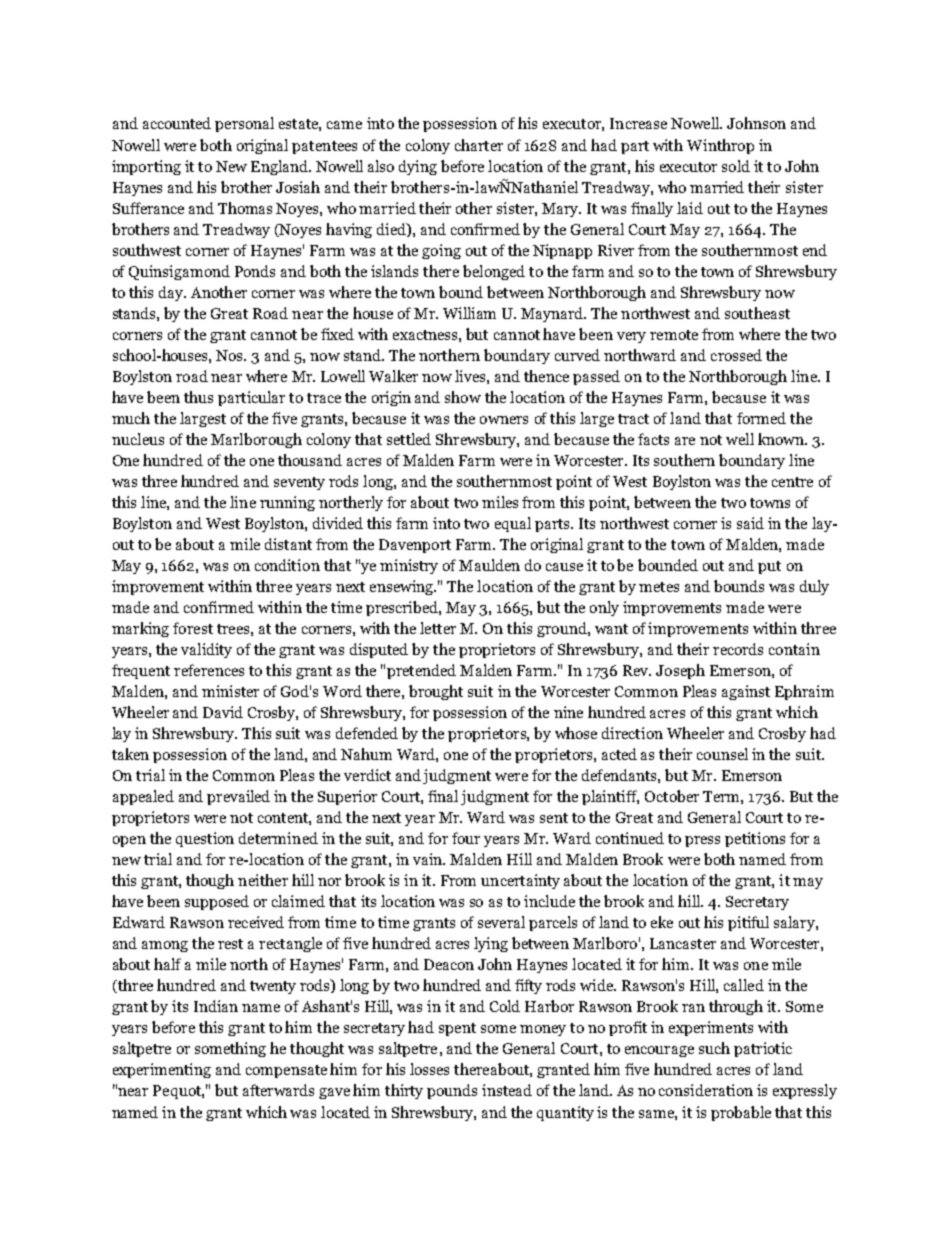 The image size is (952, 1233). I want to click on William, so click(469, 313).
